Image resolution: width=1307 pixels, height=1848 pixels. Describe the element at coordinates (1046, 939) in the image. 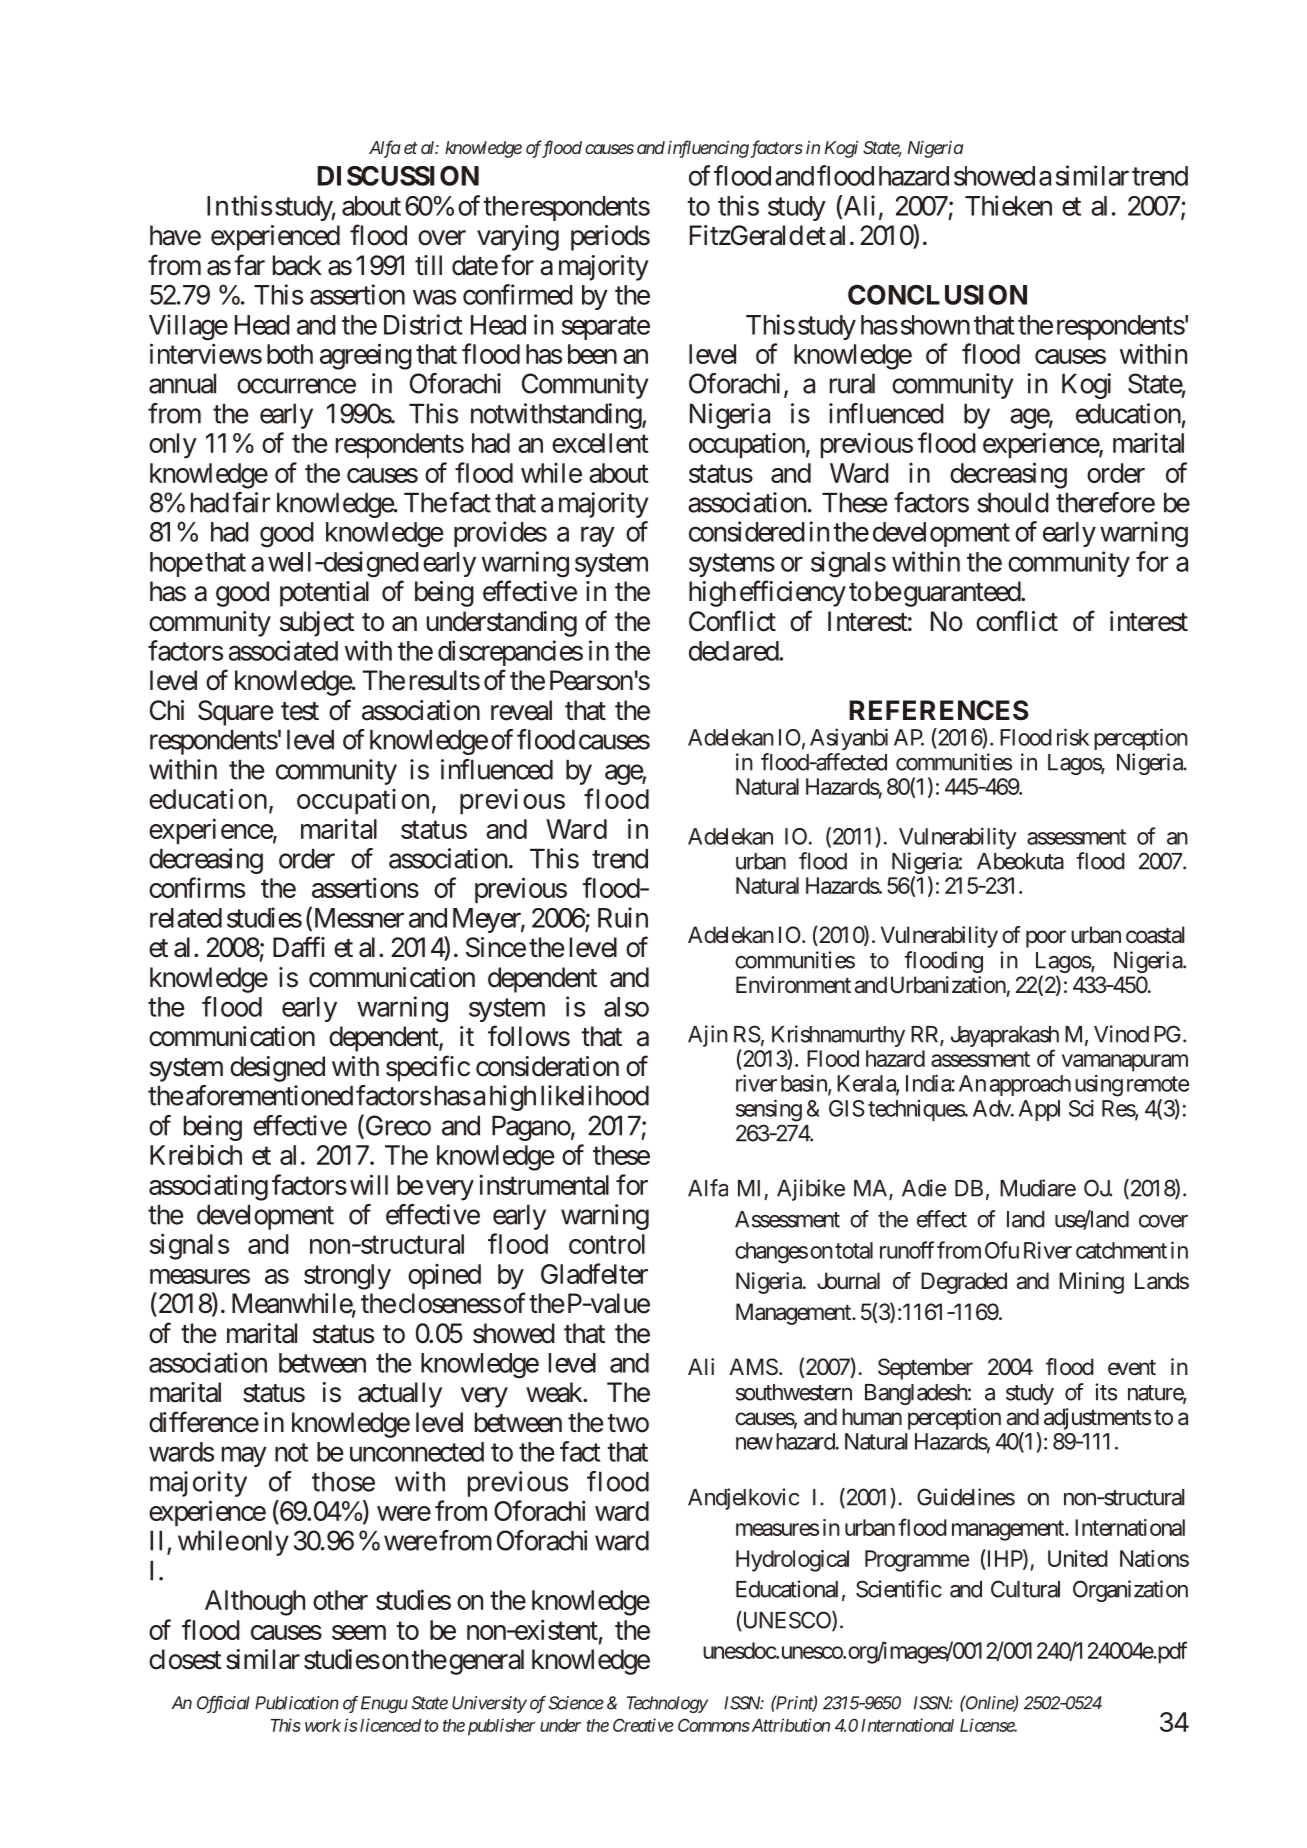

I see `poor` at that location.
